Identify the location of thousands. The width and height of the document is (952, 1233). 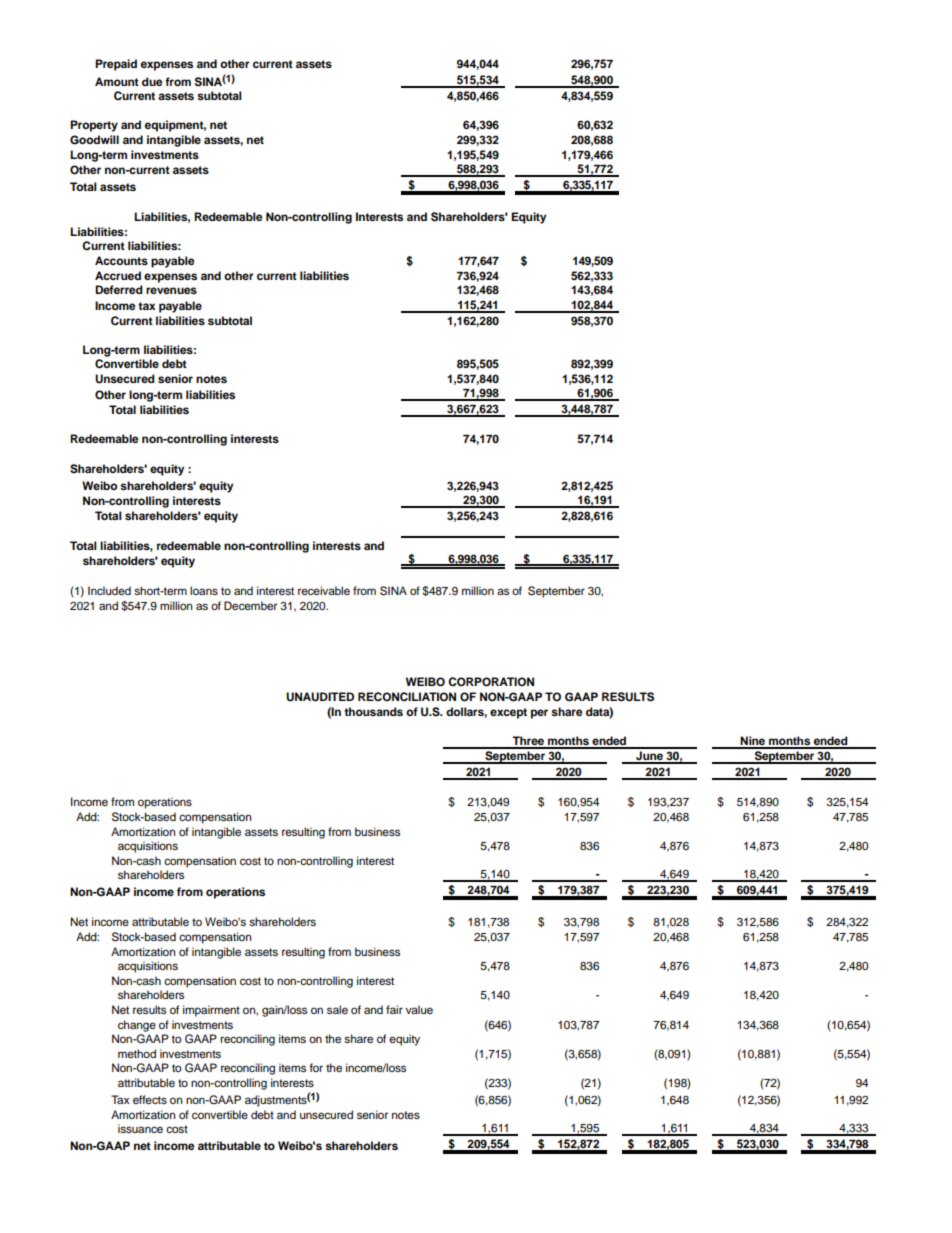
(373, 711).
